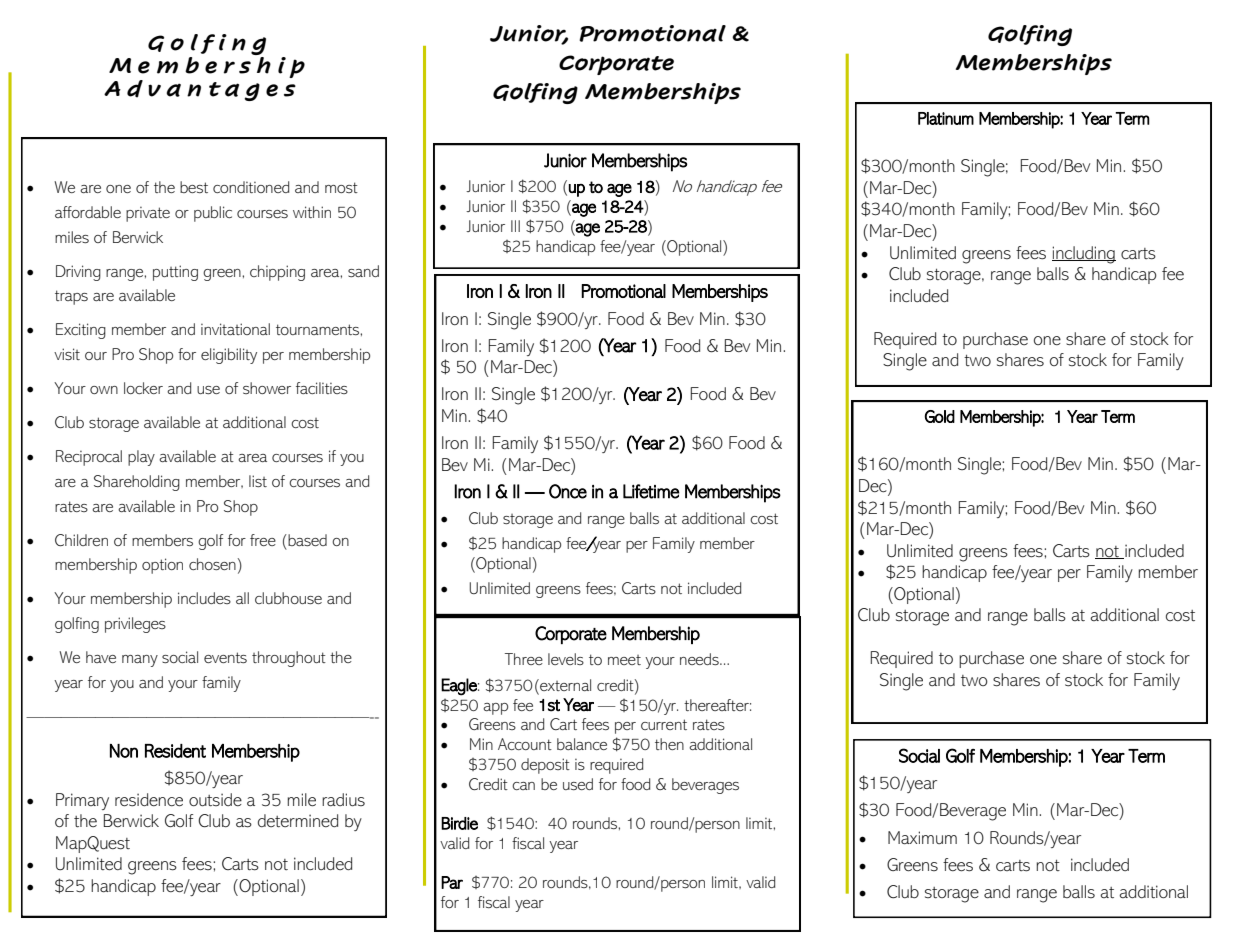  Describe the element at coordinates (135, 625) in the screenshot. I see `privileges` at that location.
